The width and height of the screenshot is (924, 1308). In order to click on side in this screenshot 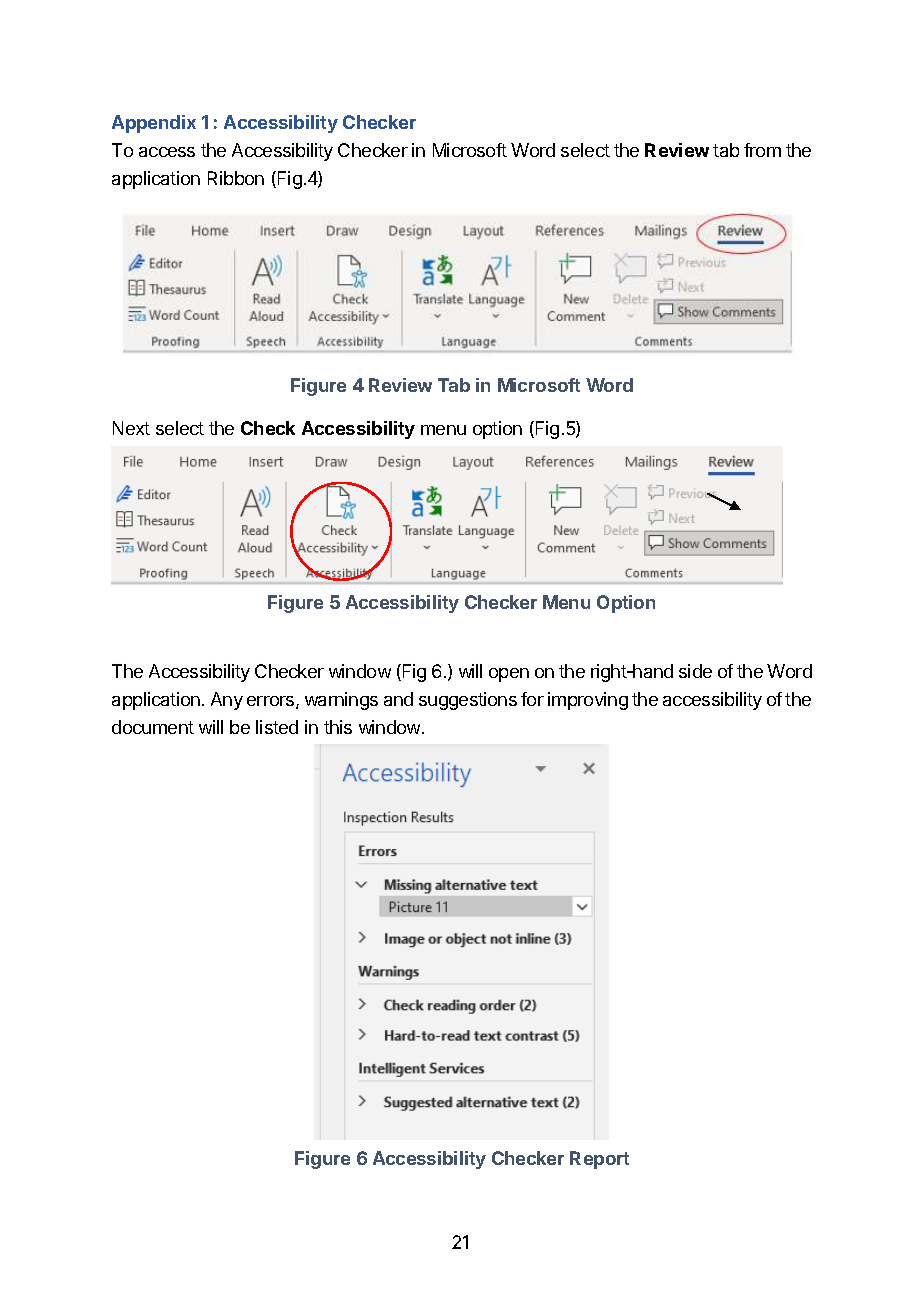, I will do `click(695, 671)`.
